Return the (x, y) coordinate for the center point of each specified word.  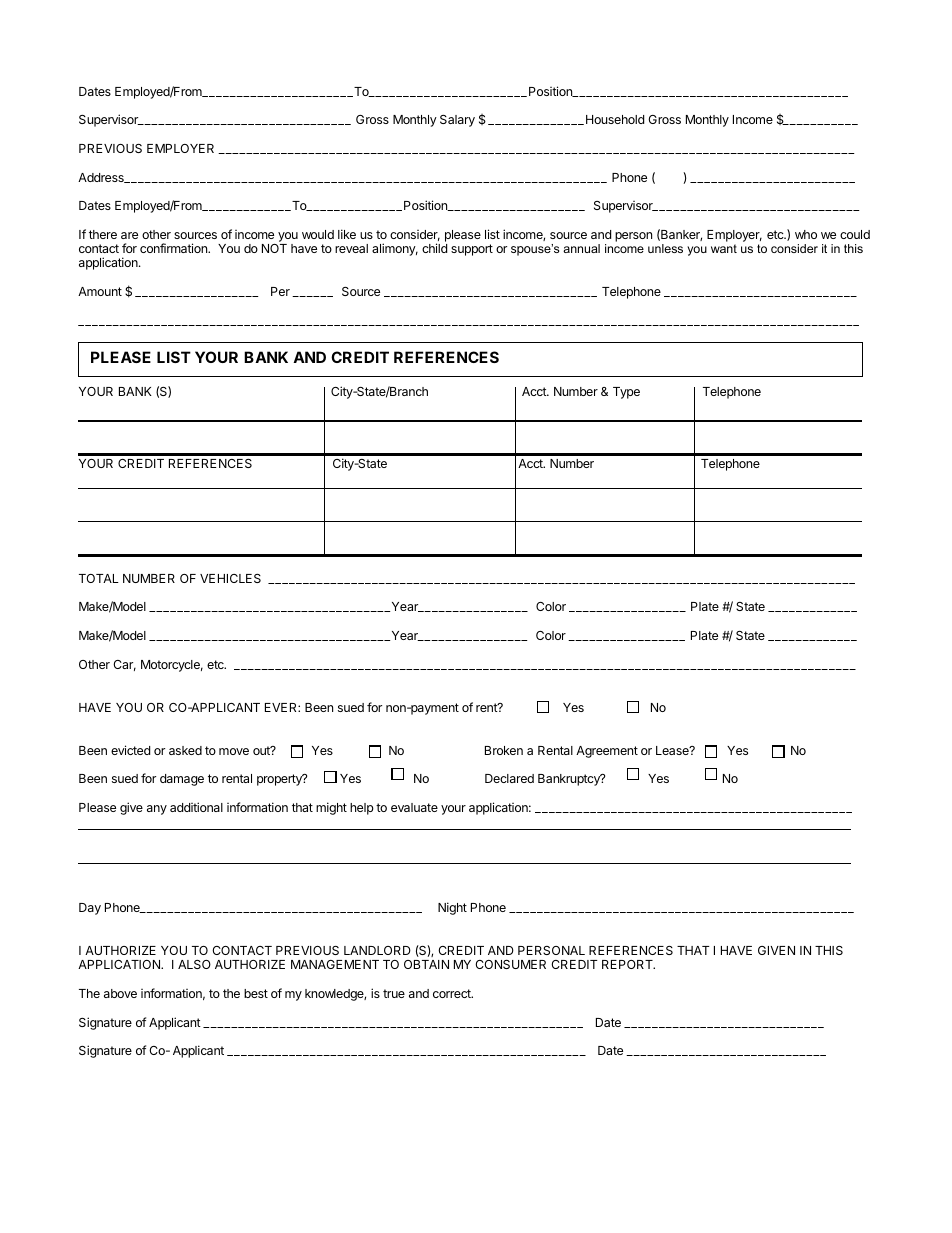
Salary (457, 121)
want (724, 248)
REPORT (628, 964)
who (806, 234)
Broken (504, 750)
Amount (100, 291)
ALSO (194, 964)
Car (124, 665)
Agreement (607, 752)
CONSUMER (510, 964)
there (103, 234)
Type (626, 393)
